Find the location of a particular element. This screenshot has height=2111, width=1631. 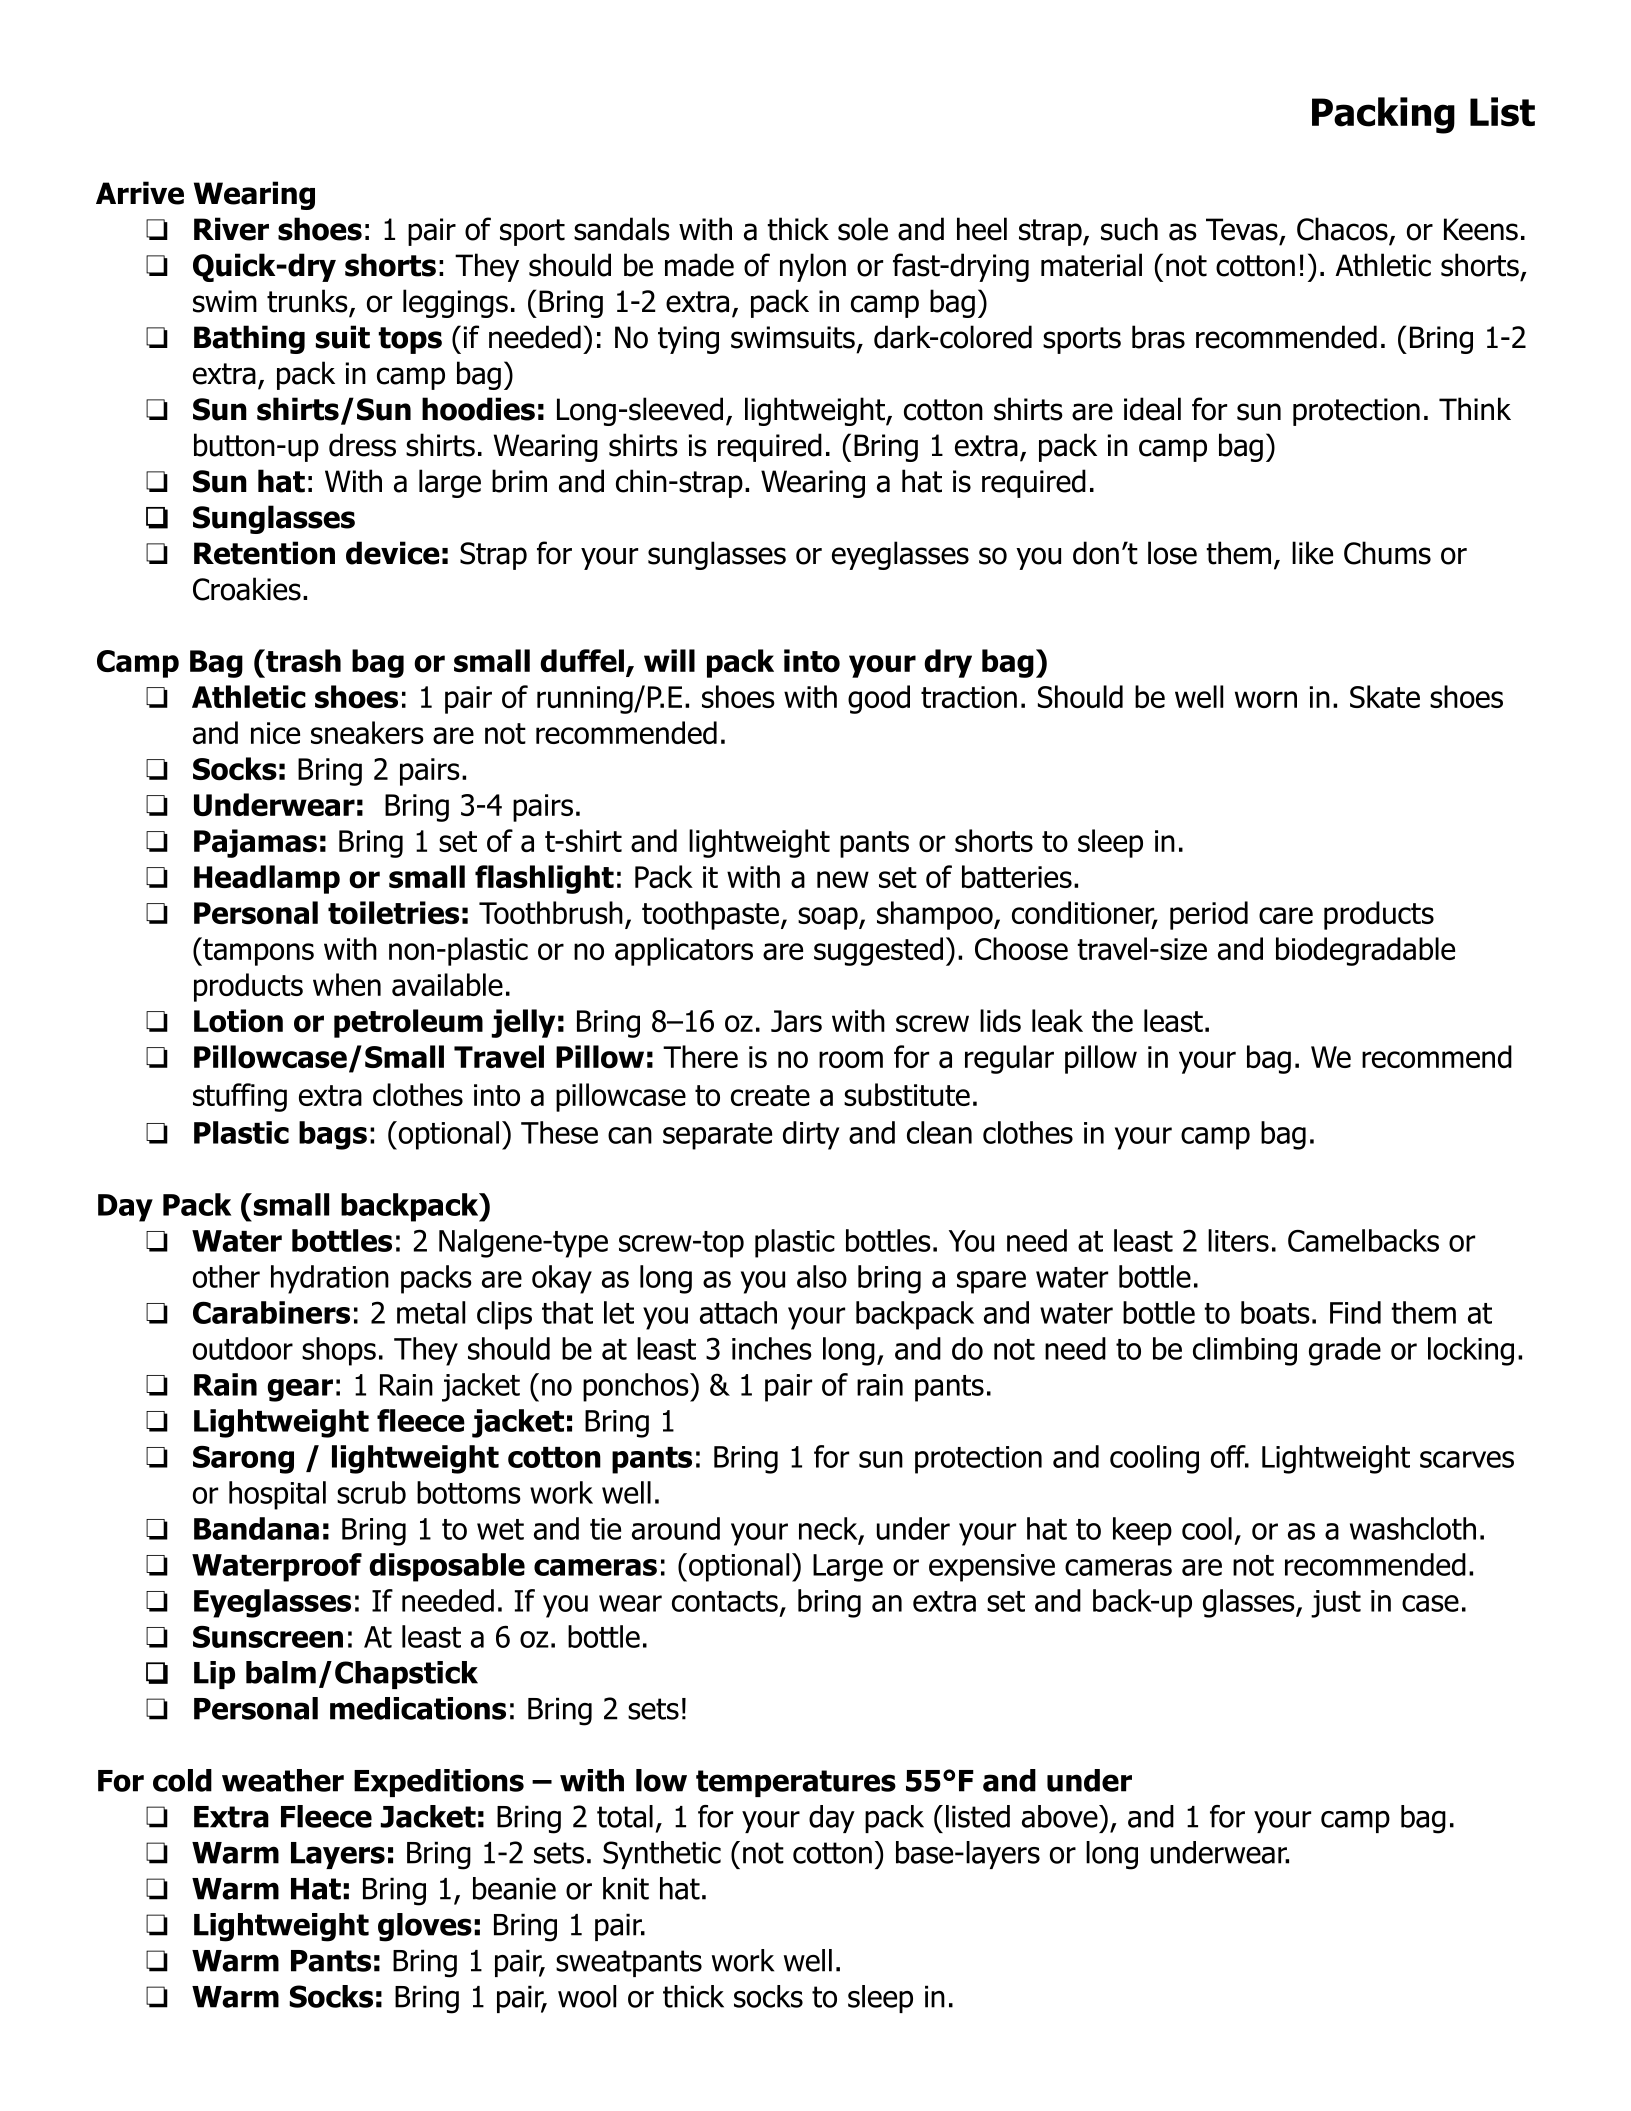

care is located at coordinates (1286, 915).
